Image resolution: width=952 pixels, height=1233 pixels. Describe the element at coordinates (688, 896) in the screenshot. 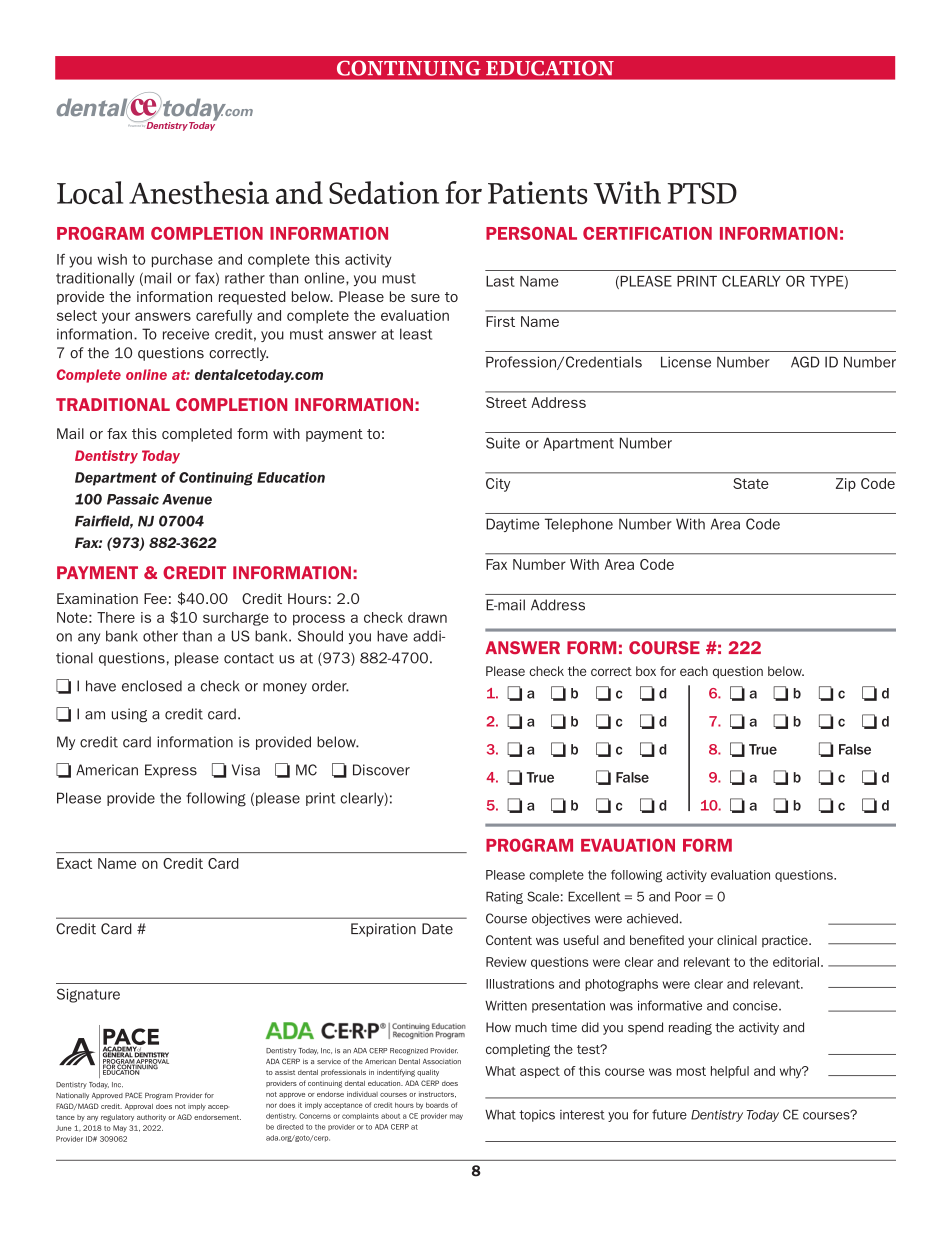

I see `Poor` at that location.
